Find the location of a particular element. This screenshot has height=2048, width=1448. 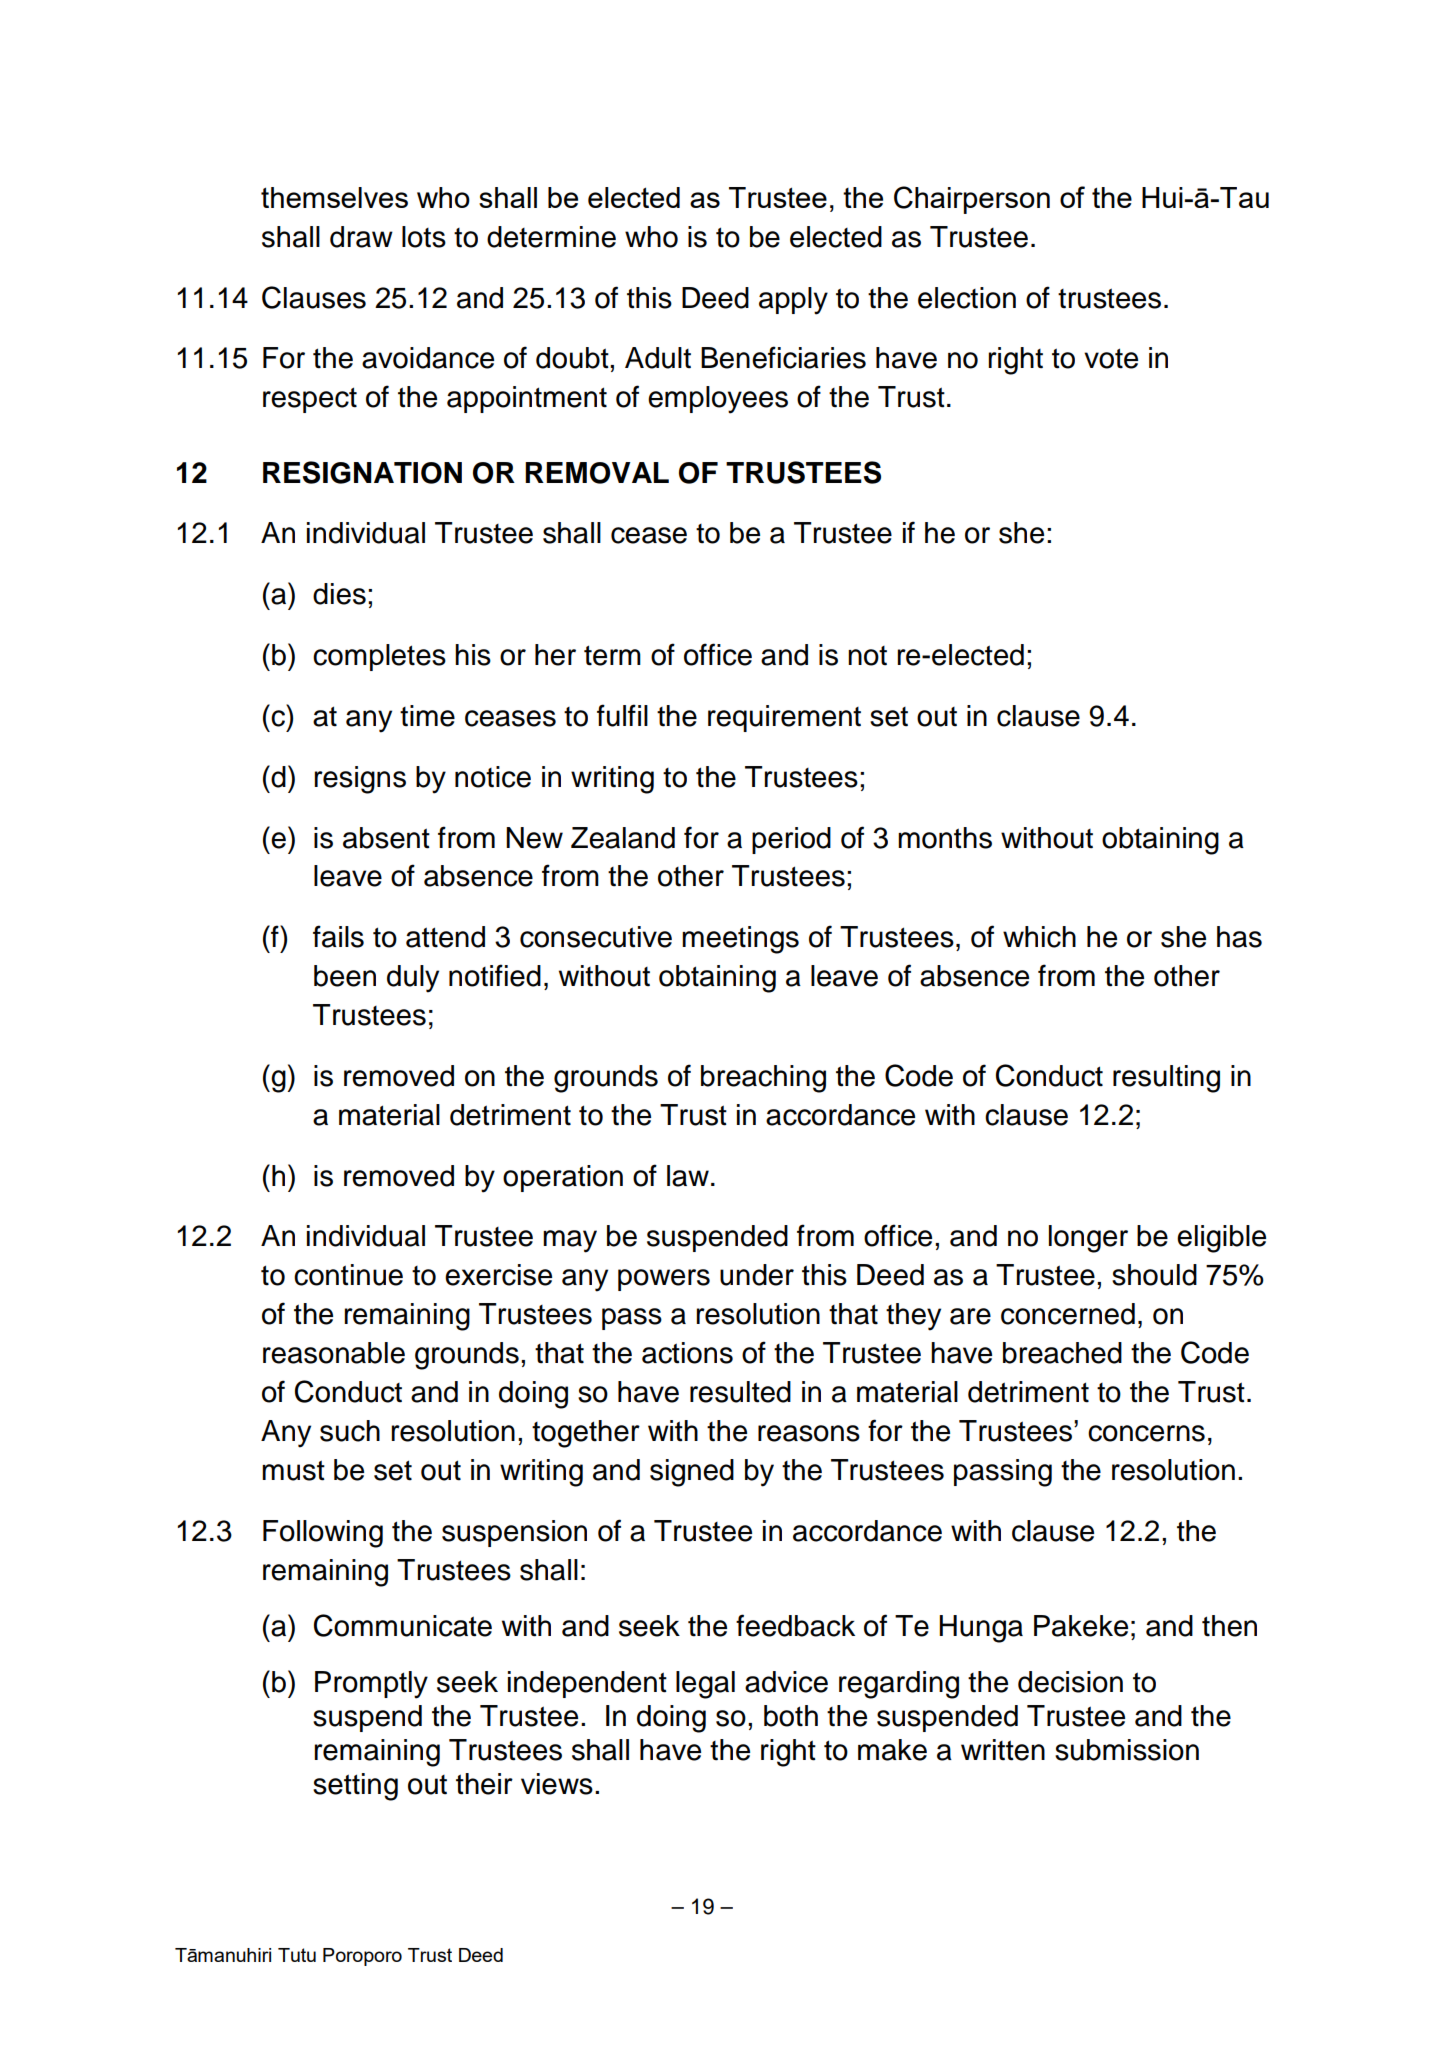

lots is located at coordinates (424, 237).
